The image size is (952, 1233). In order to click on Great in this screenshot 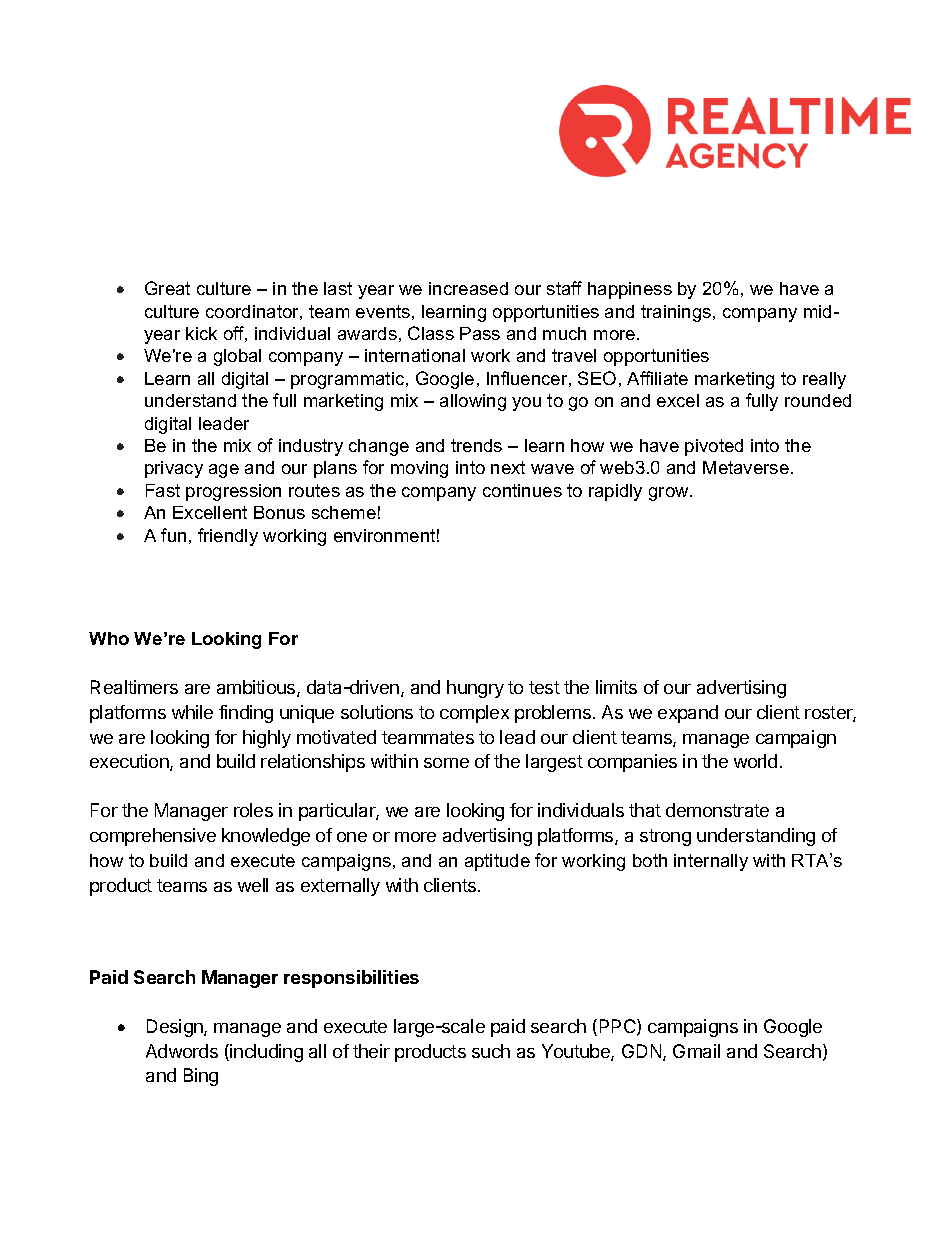, I will do `click(167, 288)`.
